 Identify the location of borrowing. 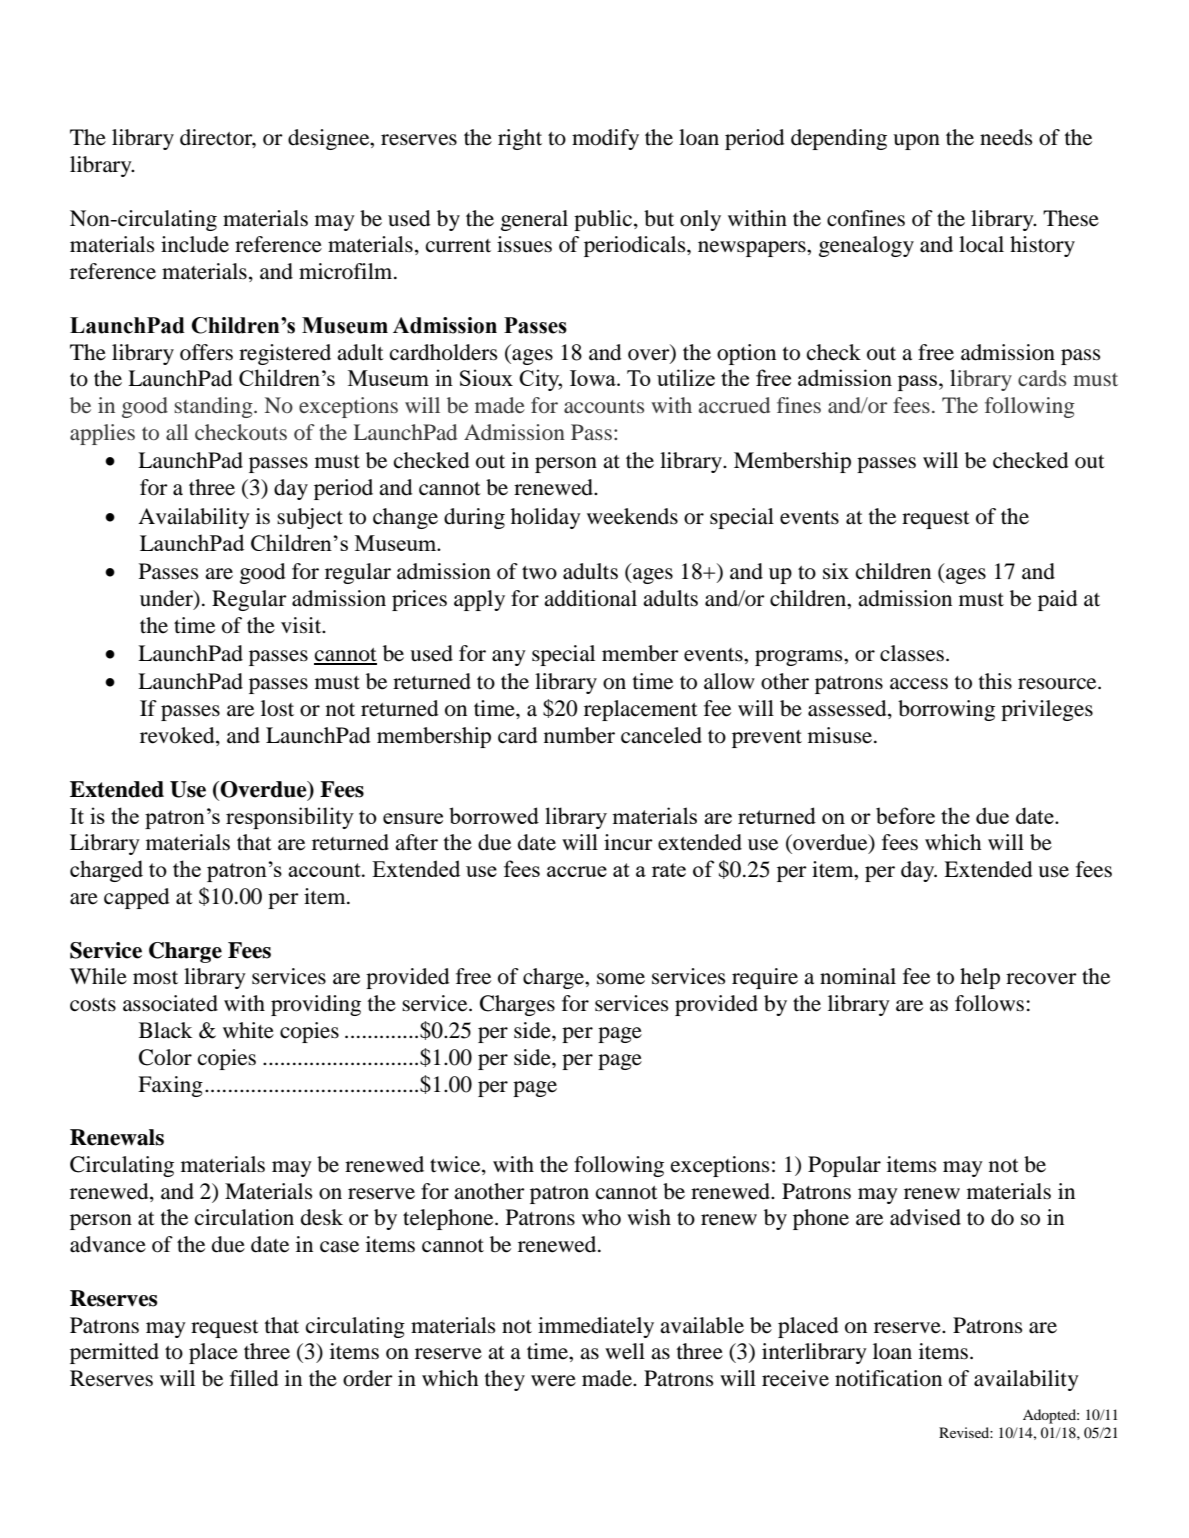
(946, 710).
